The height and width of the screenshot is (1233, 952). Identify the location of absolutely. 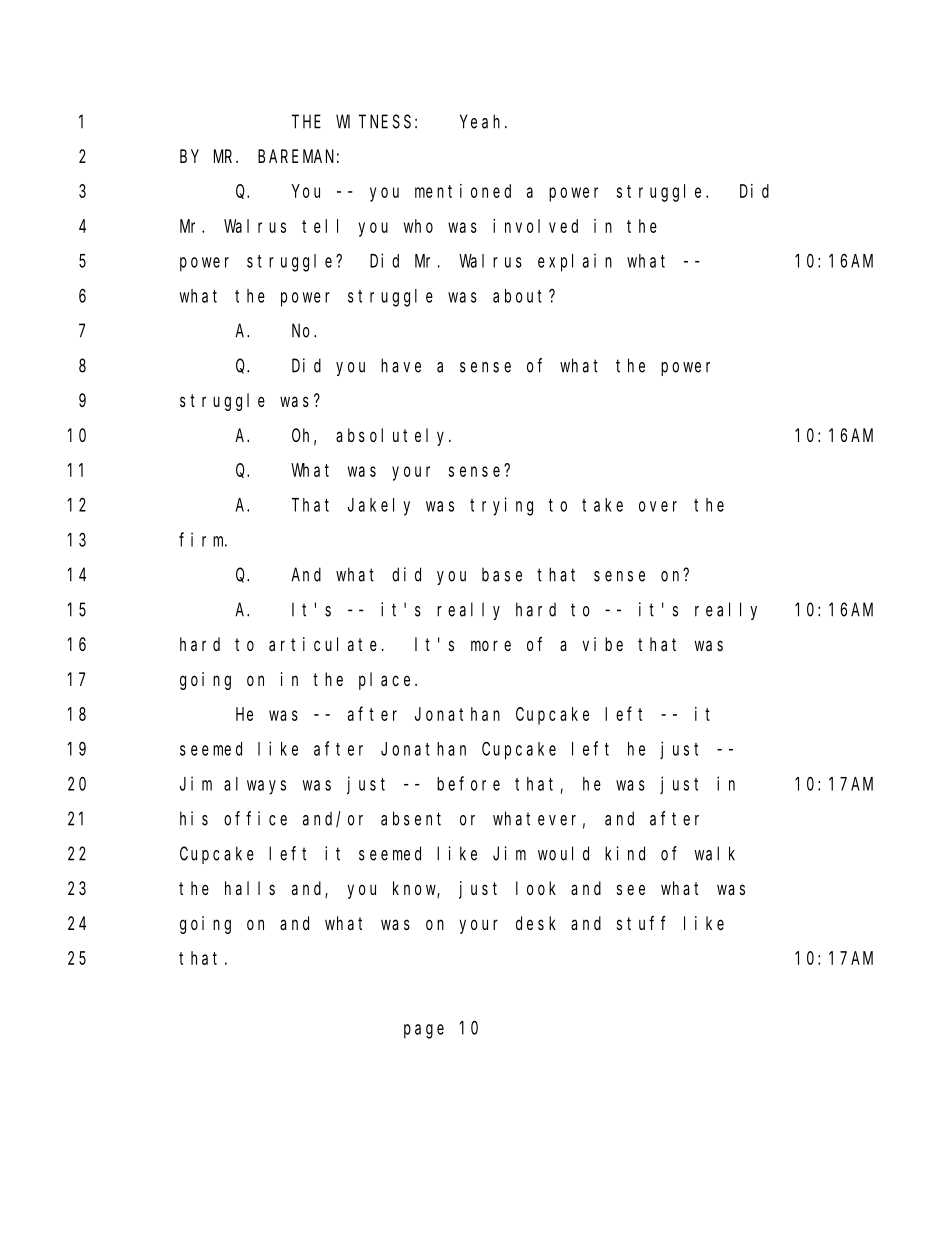
(393, 437).
